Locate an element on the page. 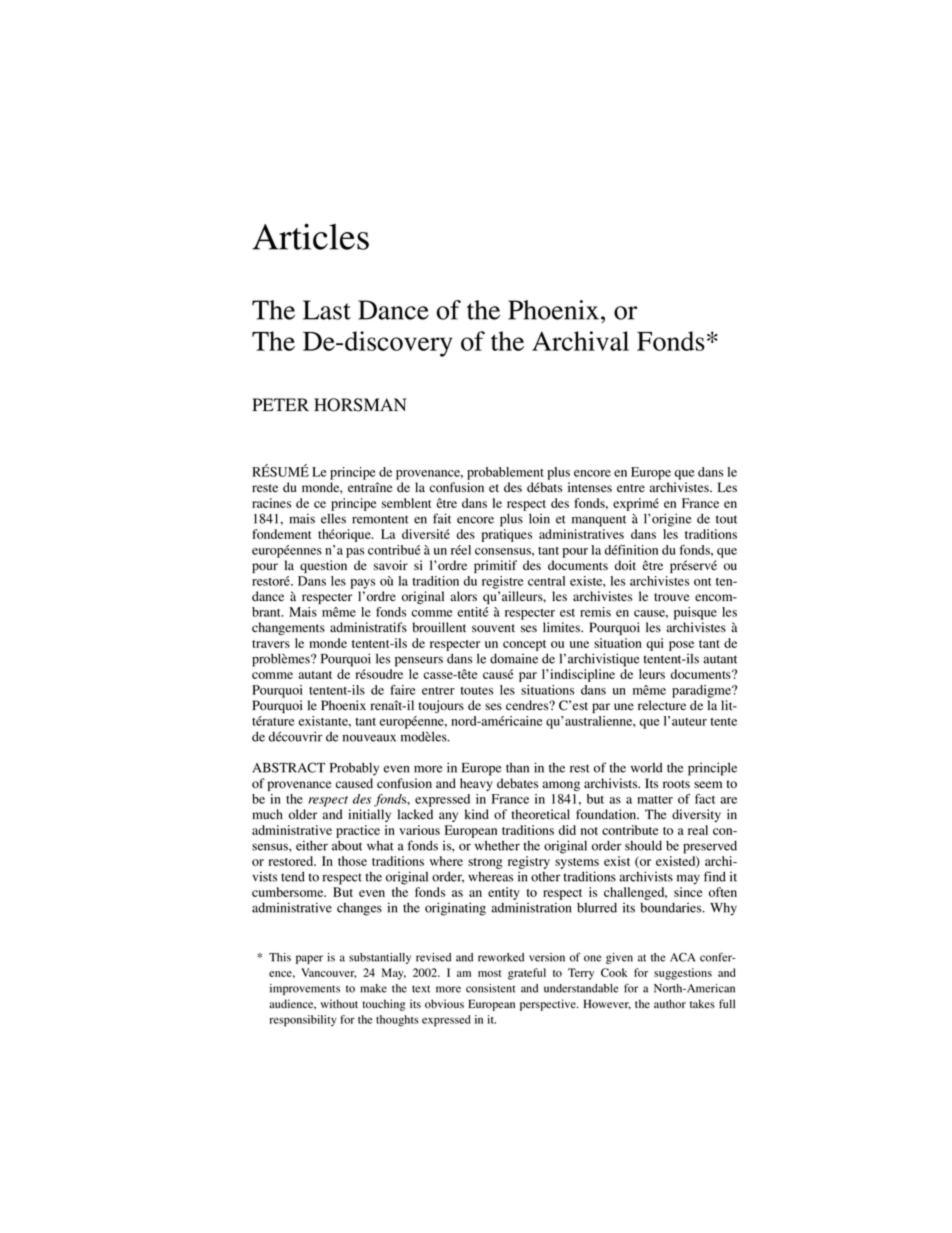 The width and height of the image is (952, 1233). Articles is located at coordinates (310, 236).
